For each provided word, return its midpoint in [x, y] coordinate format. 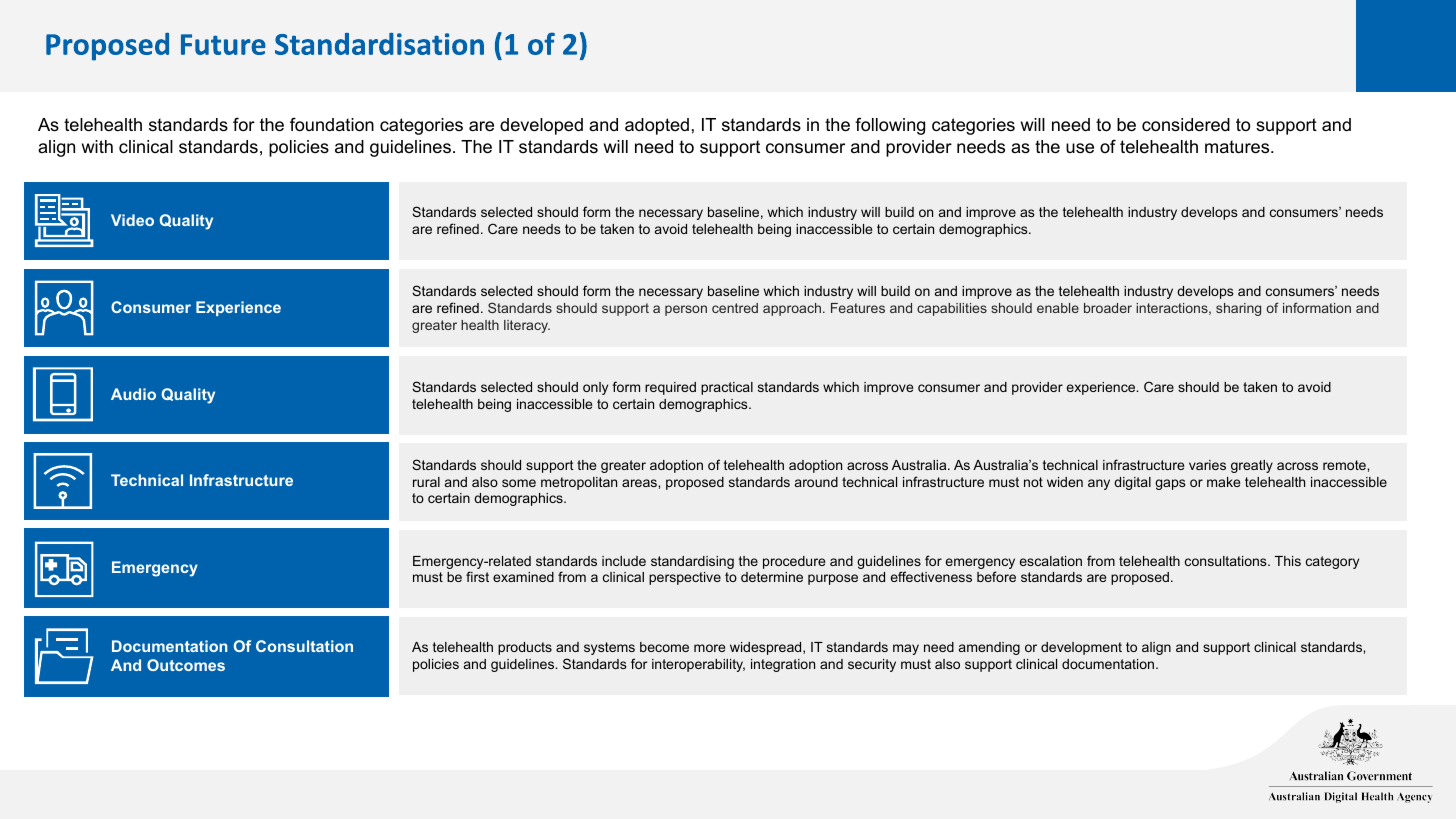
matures [1238, 147]
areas [640, 483]
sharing [1238, 309]
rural [426, 482]
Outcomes [186, 665]
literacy [527, 326]
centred [735, 308]
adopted [657, 126]
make [1223, 482]
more [709, 648]
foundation [332, 124]
